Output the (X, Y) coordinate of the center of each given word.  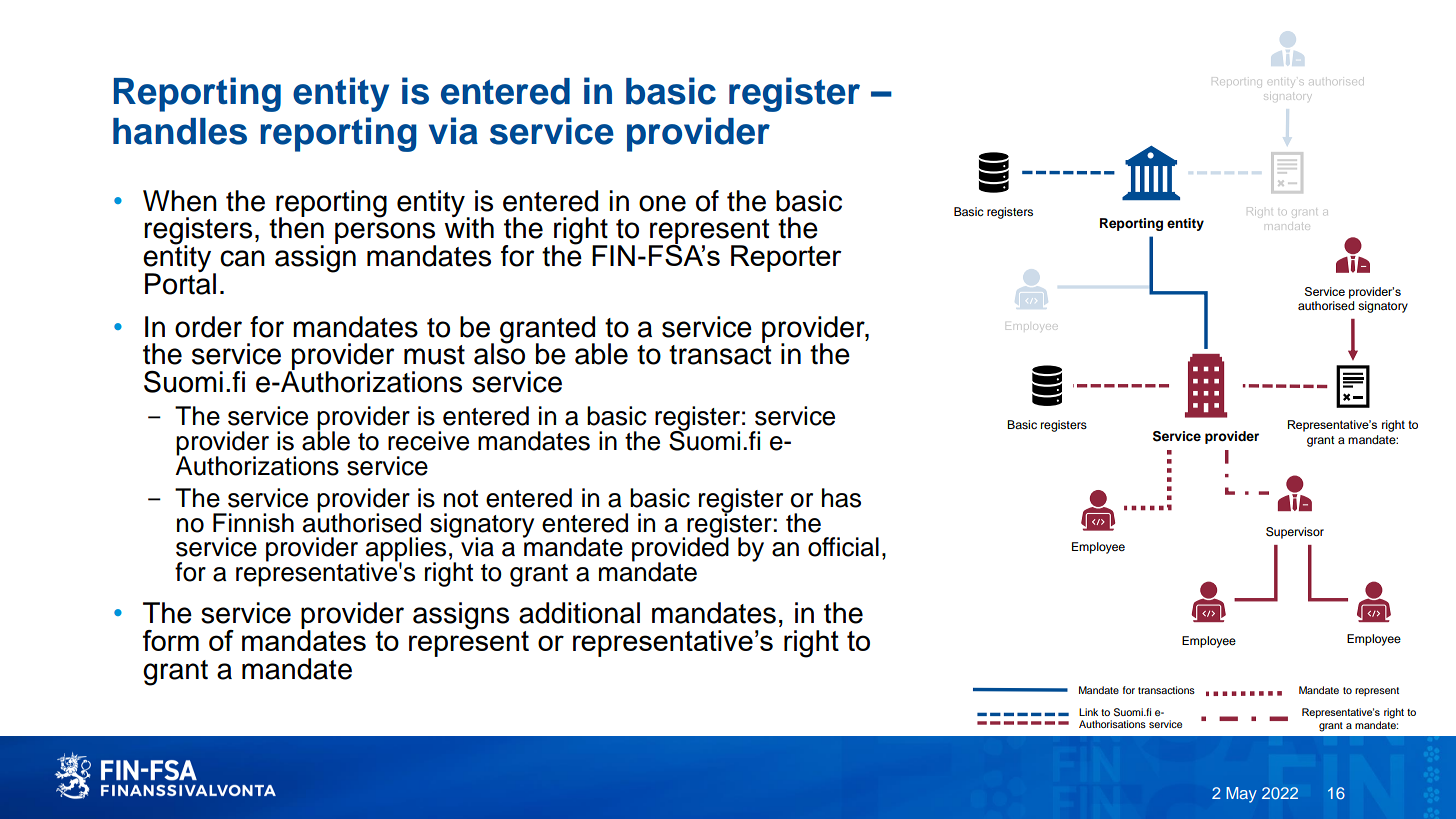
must (434, 355)
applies (406, 550)
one (662, 203)
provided (680, 549)
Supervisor (1295, 533)
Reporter (786, 258)
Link (1088, 712)
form (171, 640)
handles (180, 131)
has (841, 498)
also (499, 353)
